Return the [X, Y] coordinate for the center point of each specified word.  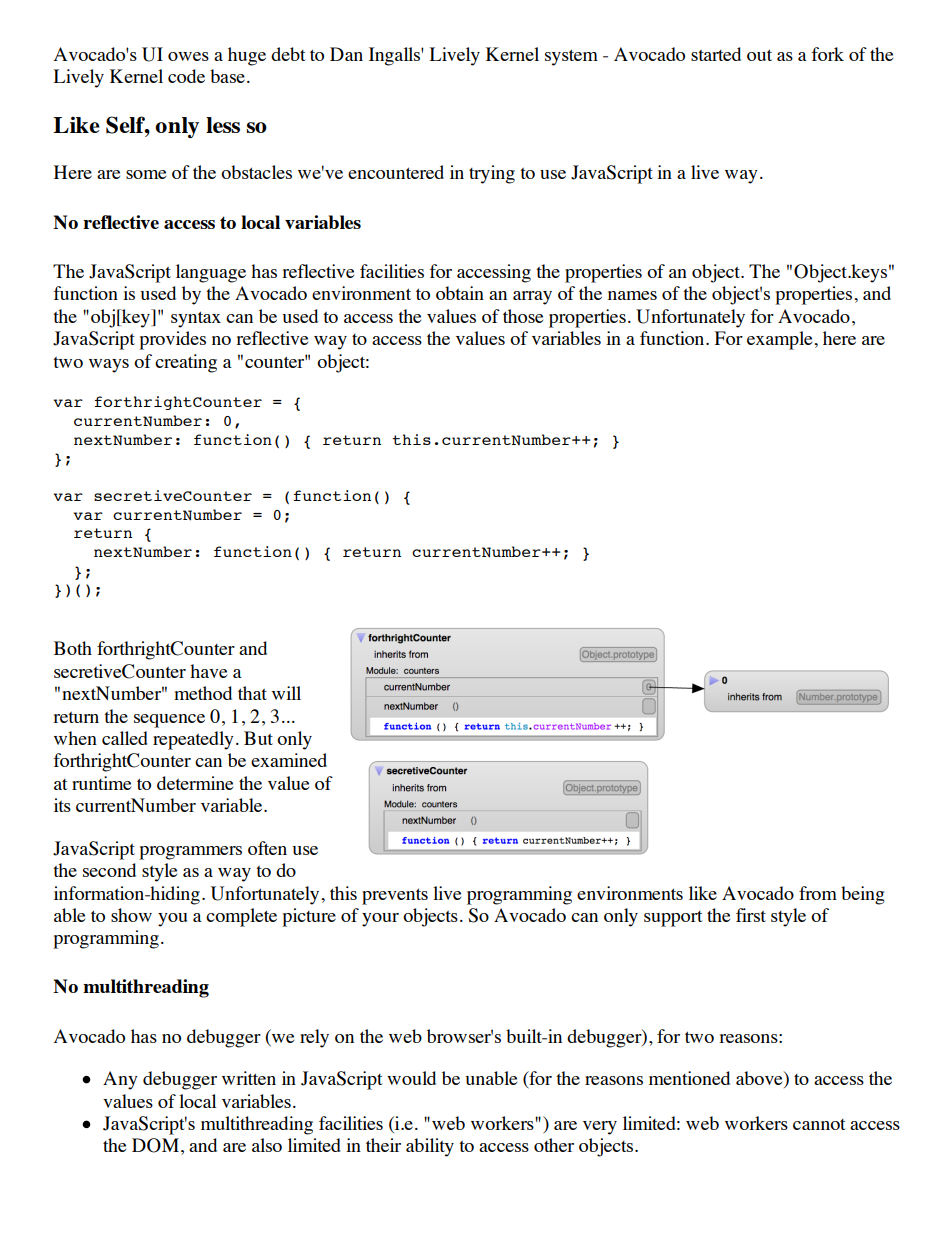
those [523, 316]
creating [186, 363]
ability [430, 1147]
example [781, 340]
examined [289, 760]
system [571, 57]
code [186, 76]
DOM [155, 1145]
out [759, 55]
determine [195, 783]
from [818, 893]
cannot [819, 1124]
